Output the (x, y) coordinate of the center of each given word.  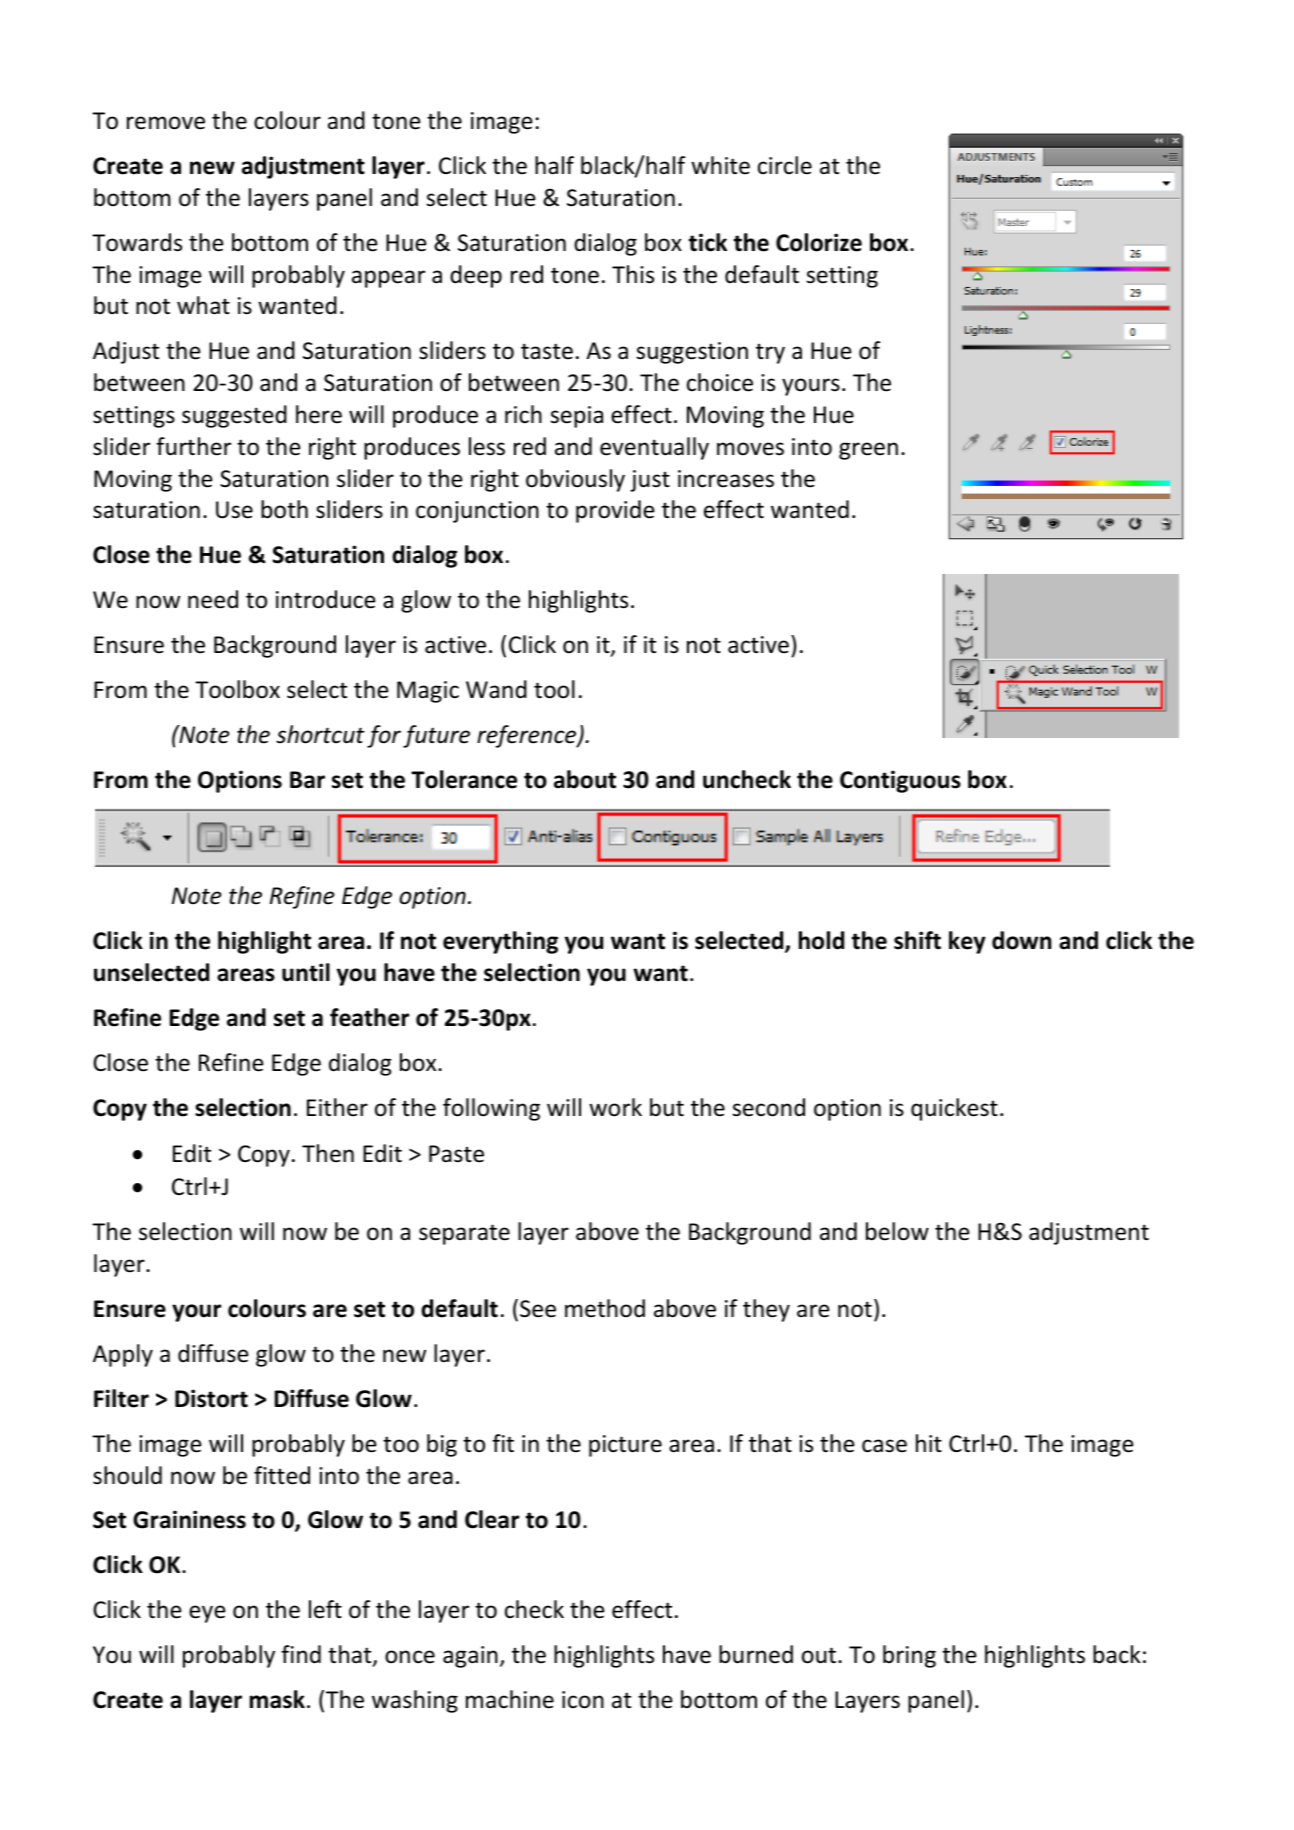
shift (917, 940)
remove (166, 123)
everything (500, 942)
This (633, 274)
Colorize (819, 242)
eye (207, 1614)
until (306, 972)
